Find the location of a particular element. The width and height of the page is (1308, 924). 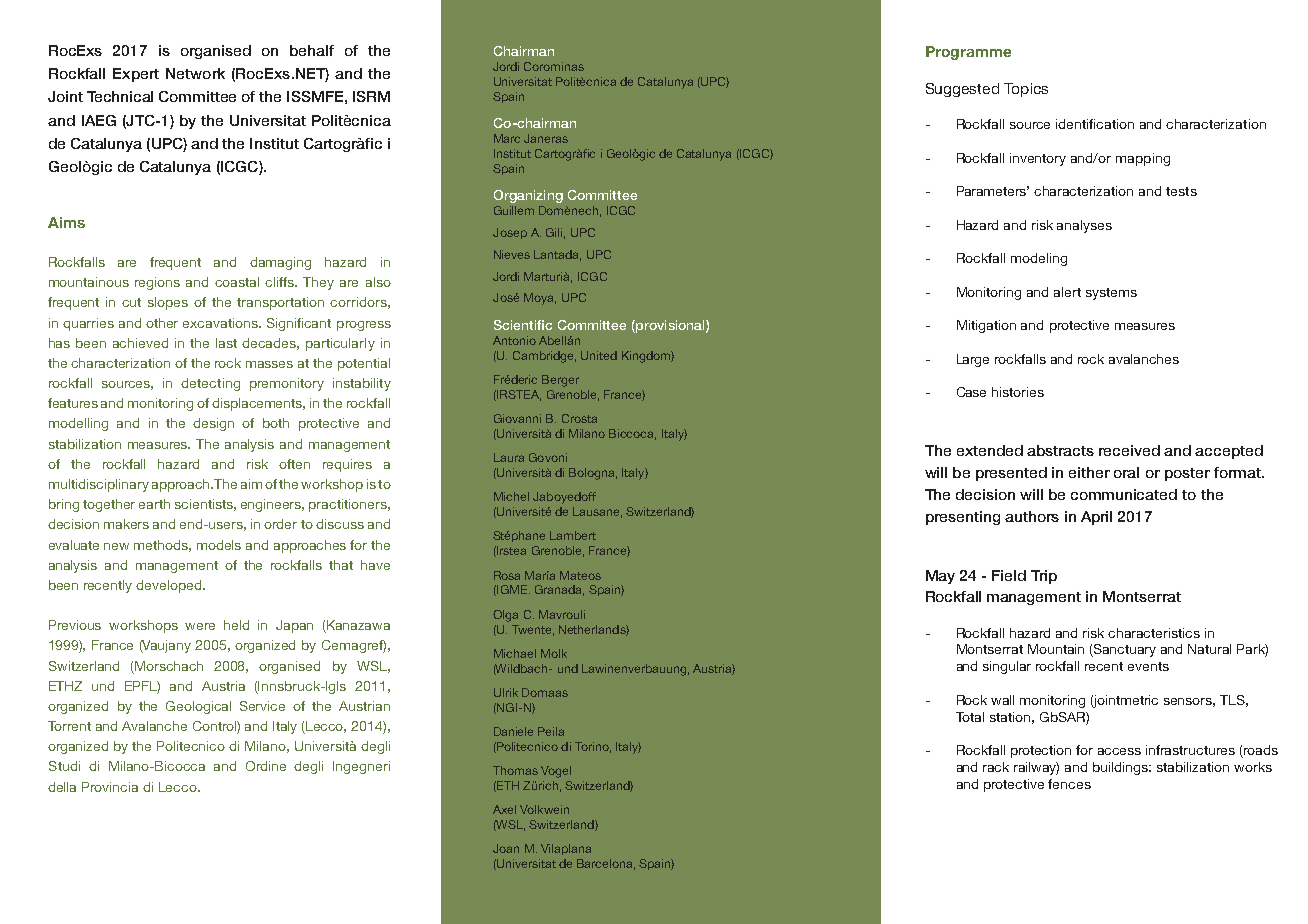

Topics is located at coordinates (1026, 90).
